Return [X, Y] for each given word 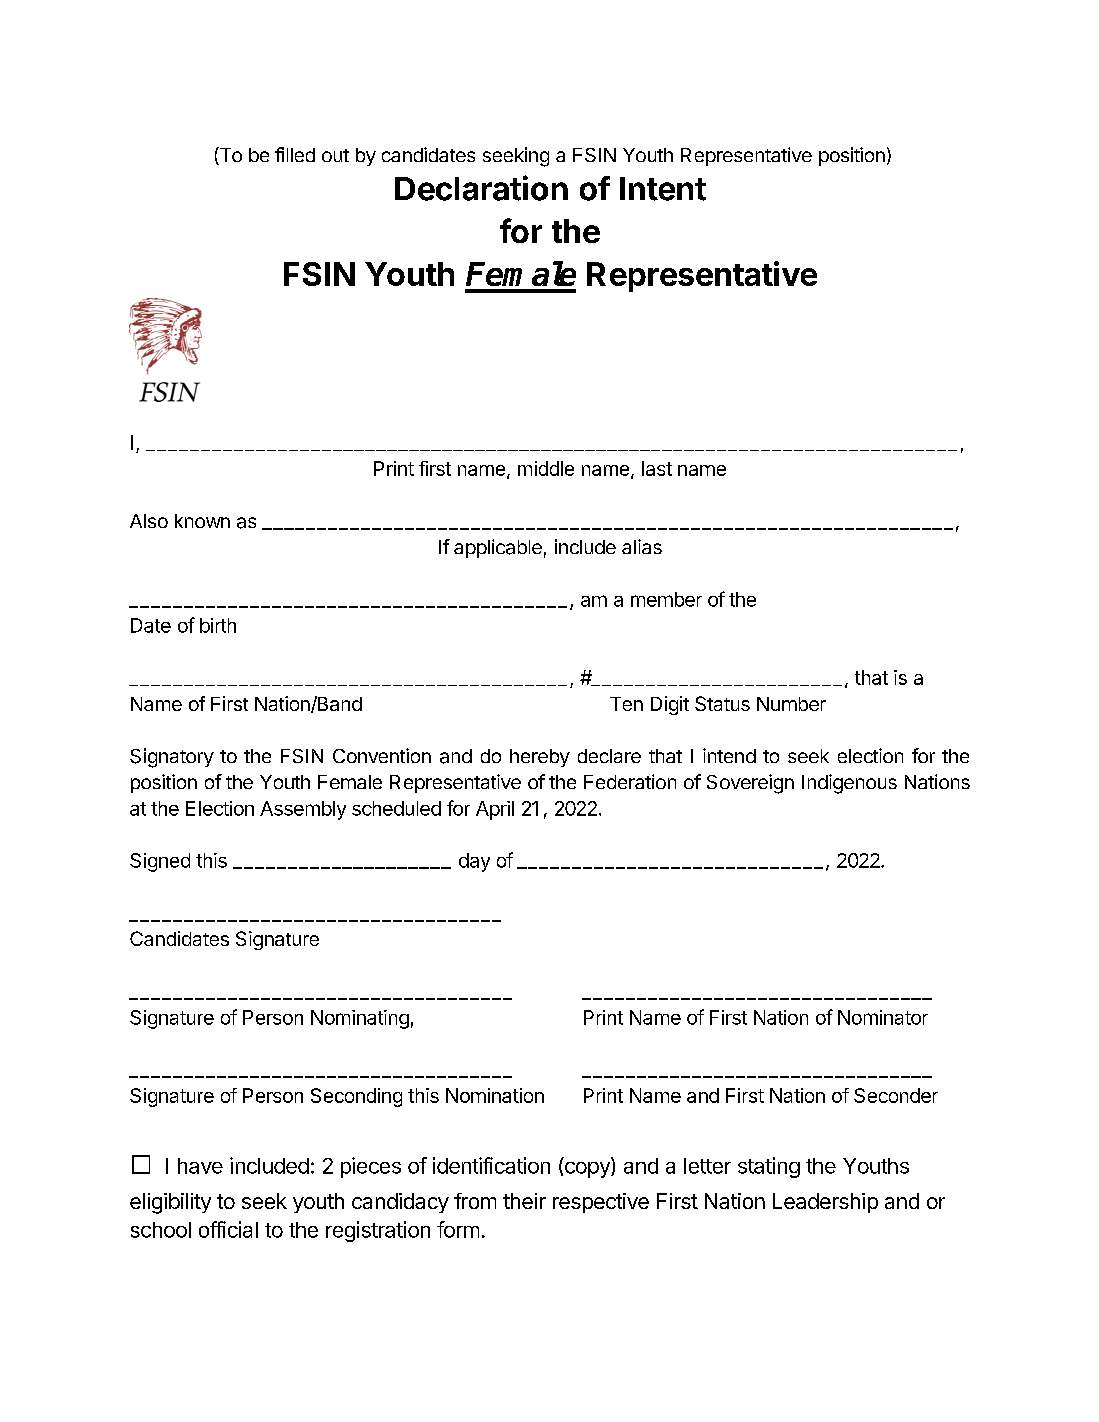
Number [791, 704]
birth [218, 625]
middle [546, 468]
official [228, 1229]
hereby [540, 758]
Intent [663, 189]
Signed [160, 862]
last [657, 468]
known [202, 521]
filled [295, 154]
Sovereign [750, 784]
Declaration [481, 188]
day [474, 862]
